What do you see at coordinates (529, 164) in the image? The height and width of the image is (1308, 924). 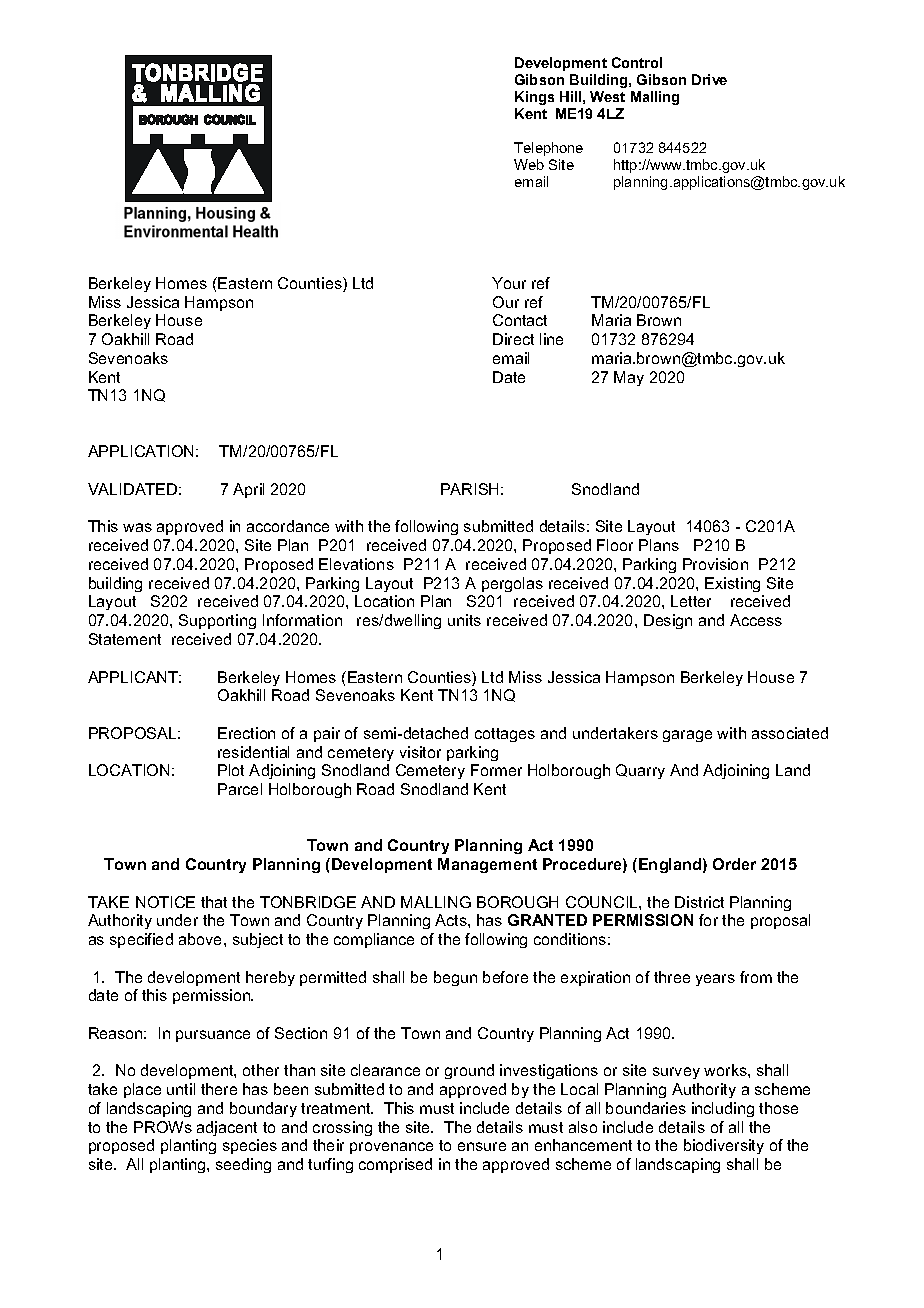 I see `Web` at bounding box center [529, 164].
